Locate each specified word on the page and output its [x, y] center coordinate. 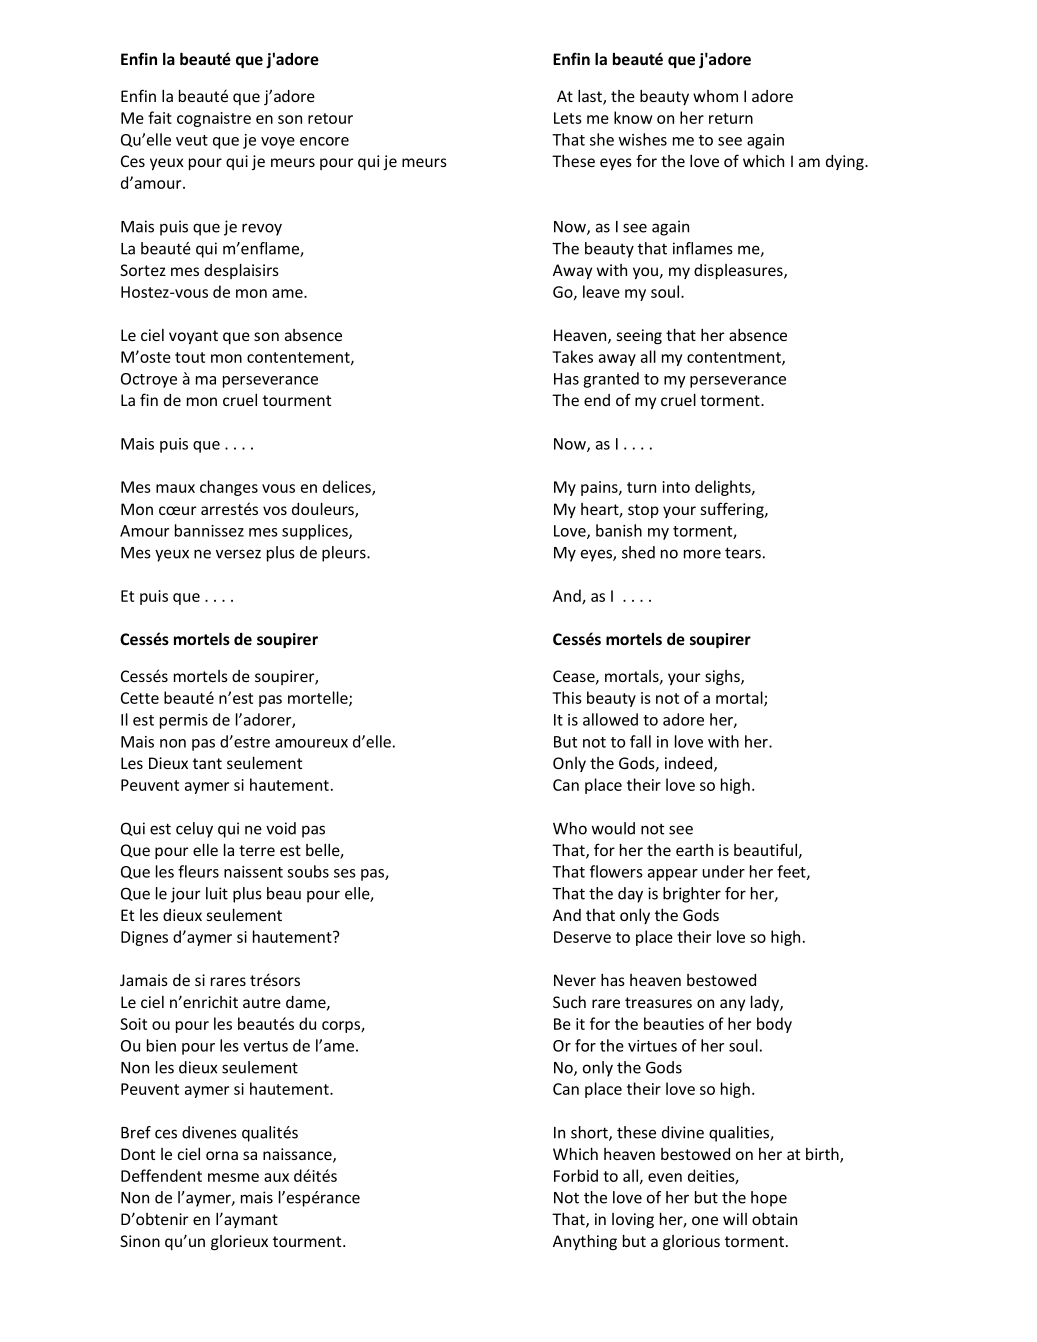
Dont [138, 1154]
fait [160, 117]
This [567, 697]
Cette [140, 698]
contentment [735, 358]
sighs [723, 677]
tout [190, 357]
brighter [692, 895]
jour [185, 895]
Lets [568, 118]
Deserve [582, 937]
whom [715, 96]
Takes [572, 356]
